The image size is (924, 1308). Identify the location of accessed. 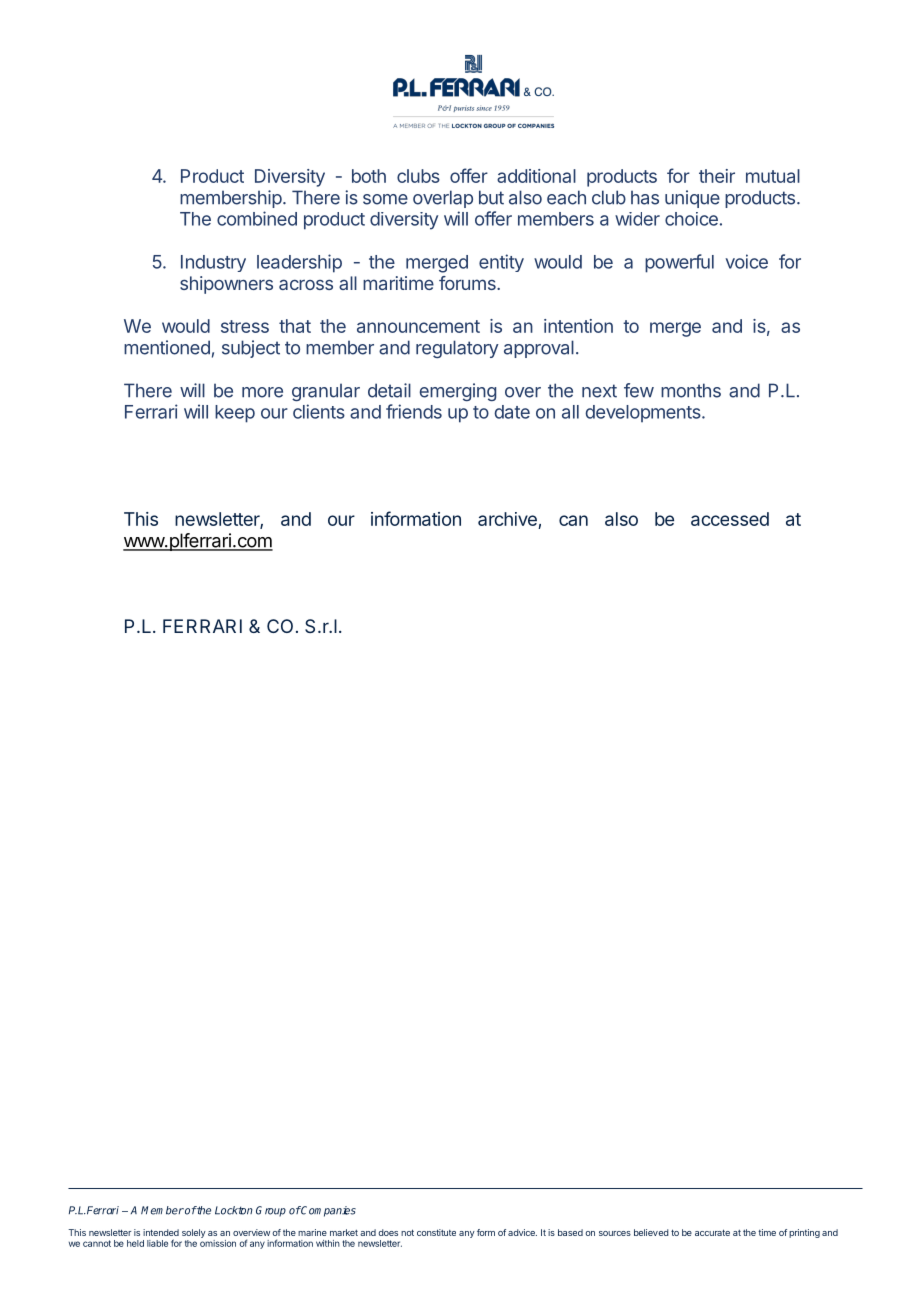
(730, 519).
